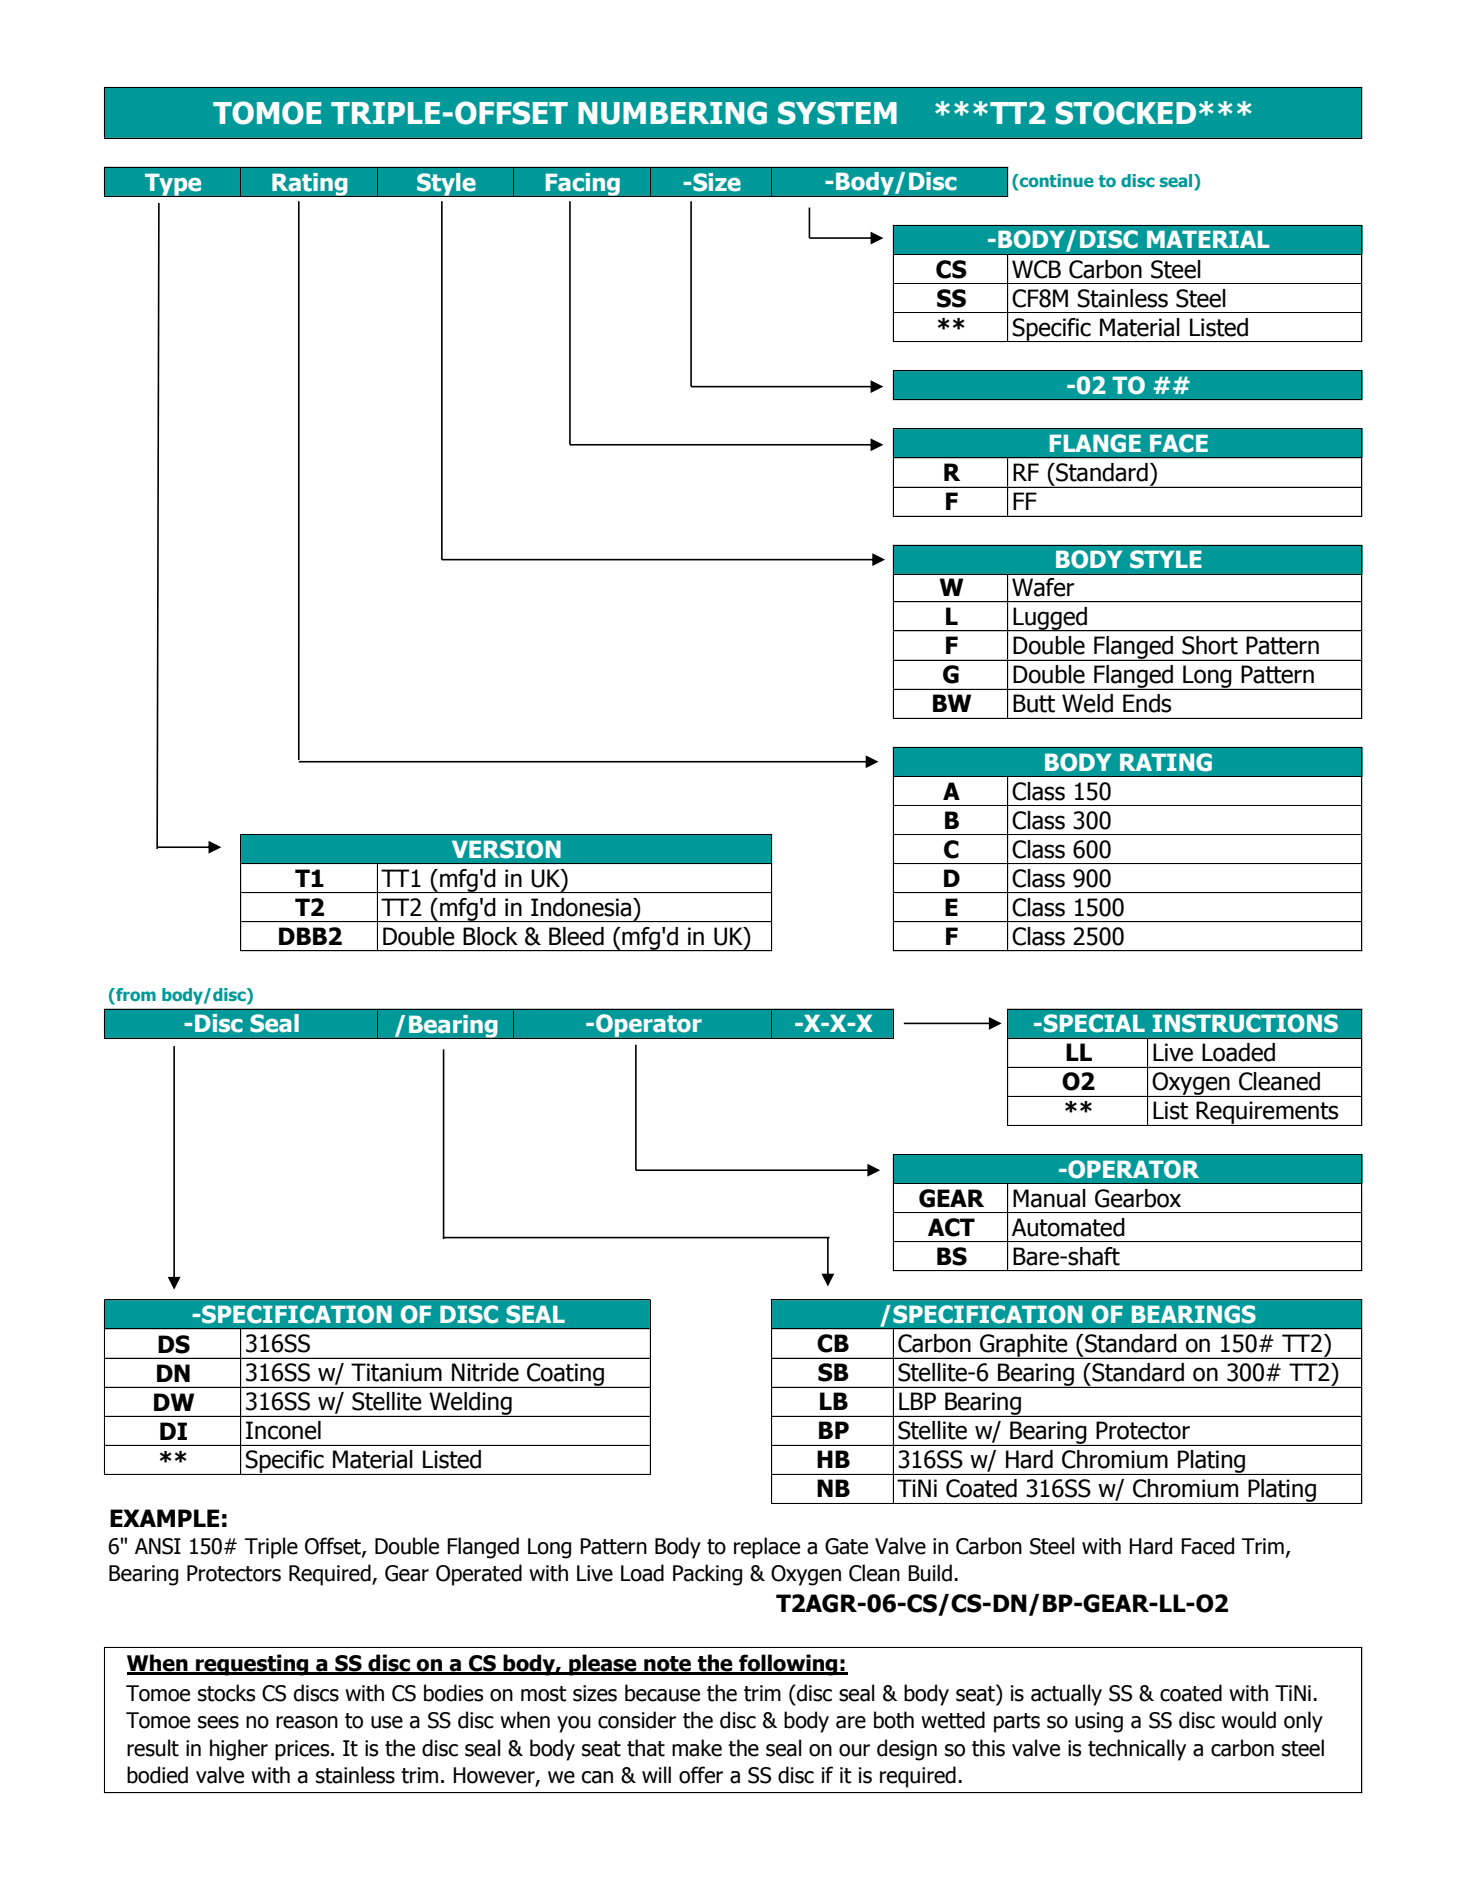 The image size is (1468, 1900). Describe the element at coordinates (1137, 1750) in the screenshot. I see `technically` at that location.
